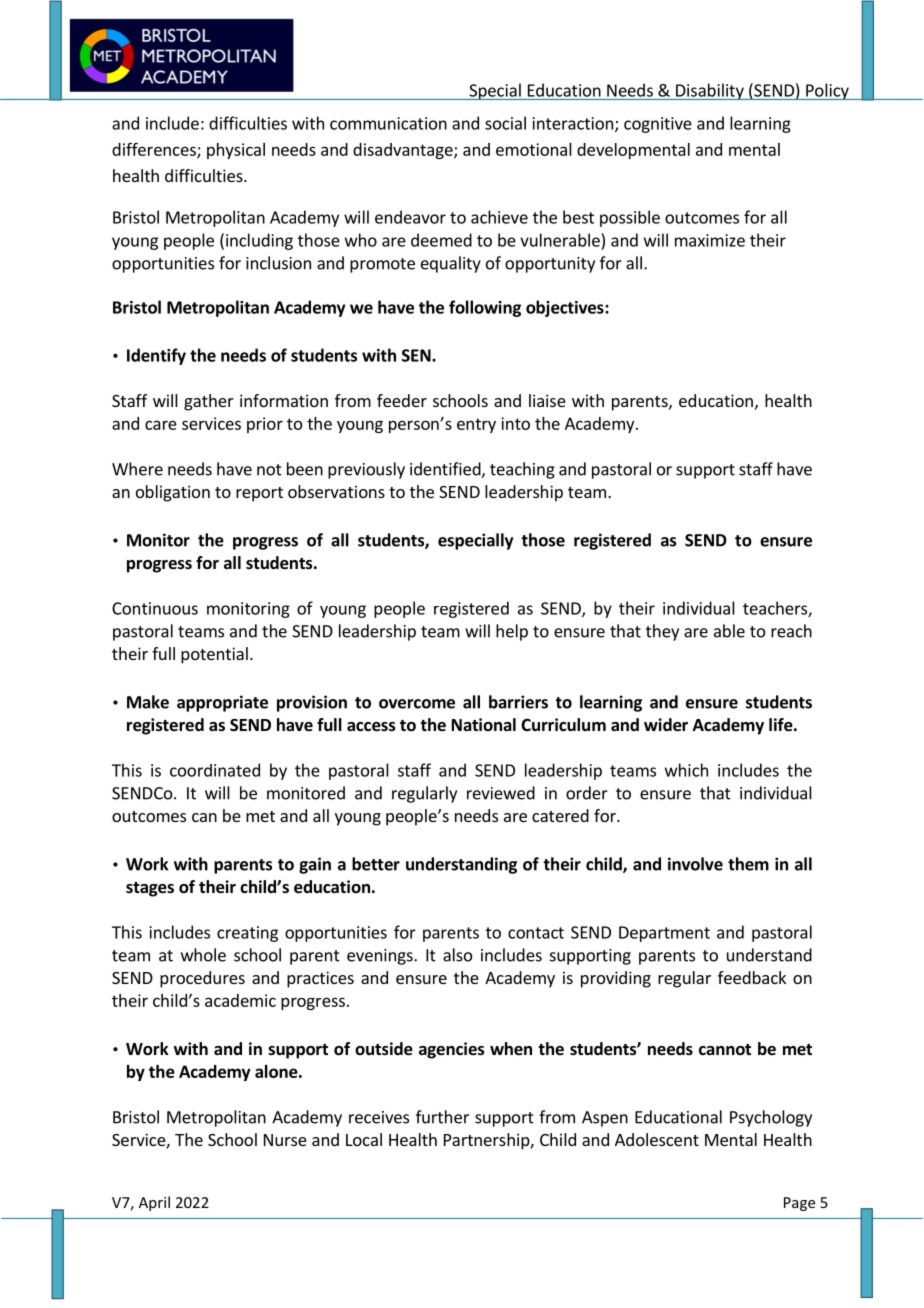 This screenshot has width=924, height=1308. Describe the element at coordinates (512, 632) in the screenshot. I see `help` at that location.
